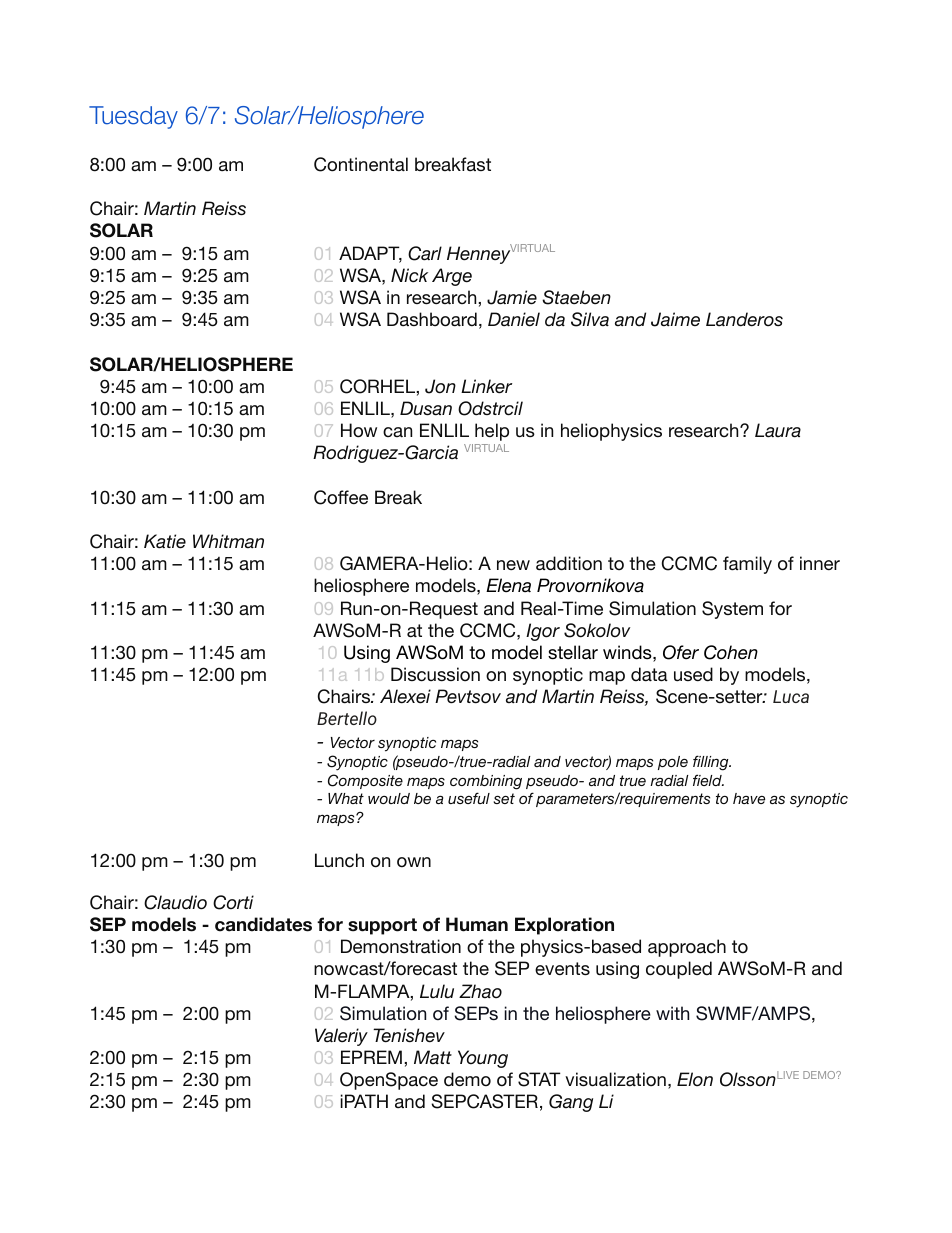 This document has height=1233, width=952. Describe the element at coordinates (361, 164) in the document. I see `Continental` at that location.
